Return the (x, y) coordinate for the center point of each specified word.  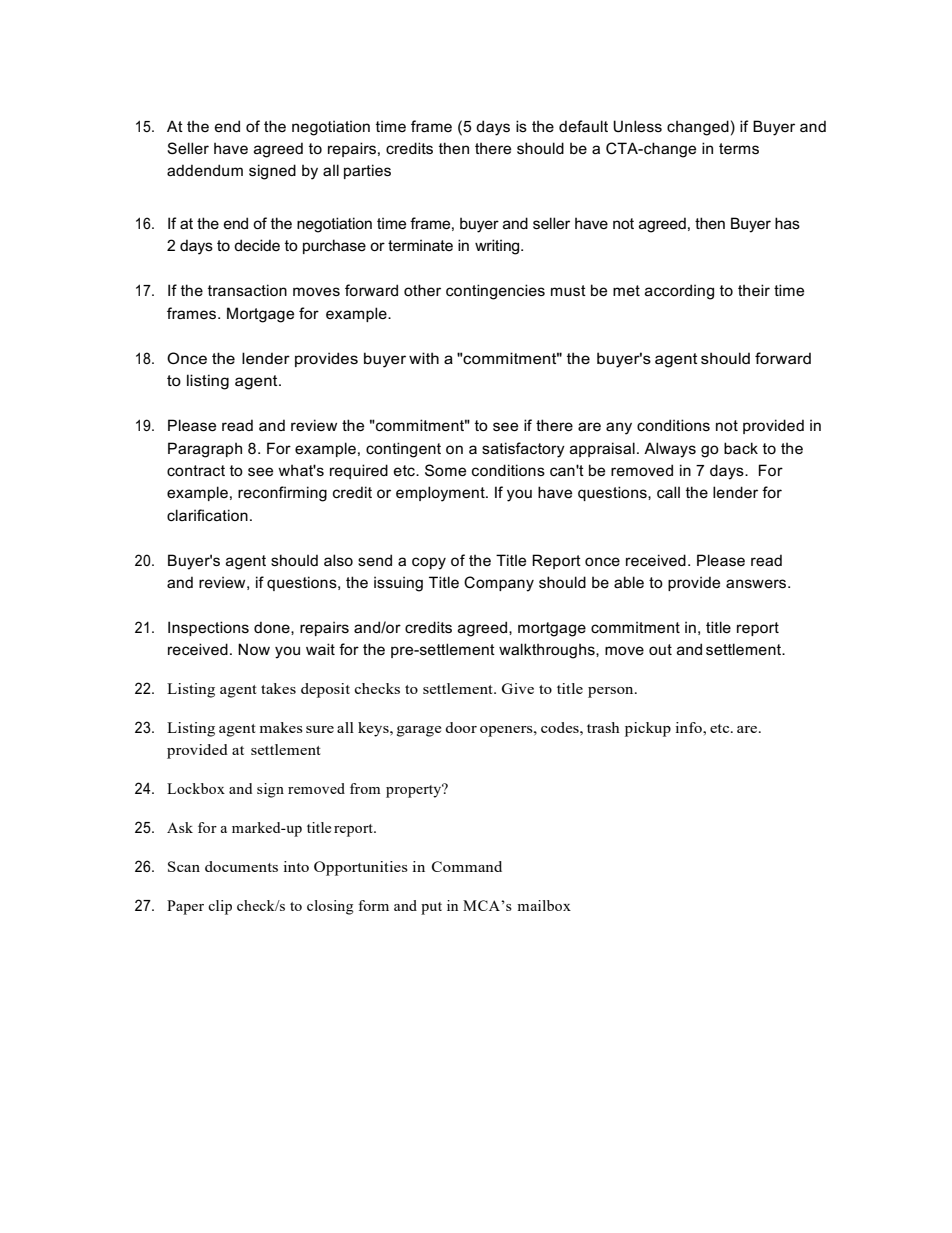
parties (367, 171)
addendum (205, 170)
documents (241, 866)
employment (441, 494)
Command (467, 866)
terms (739, 148)
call (668, 492)
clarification (207, 515)
